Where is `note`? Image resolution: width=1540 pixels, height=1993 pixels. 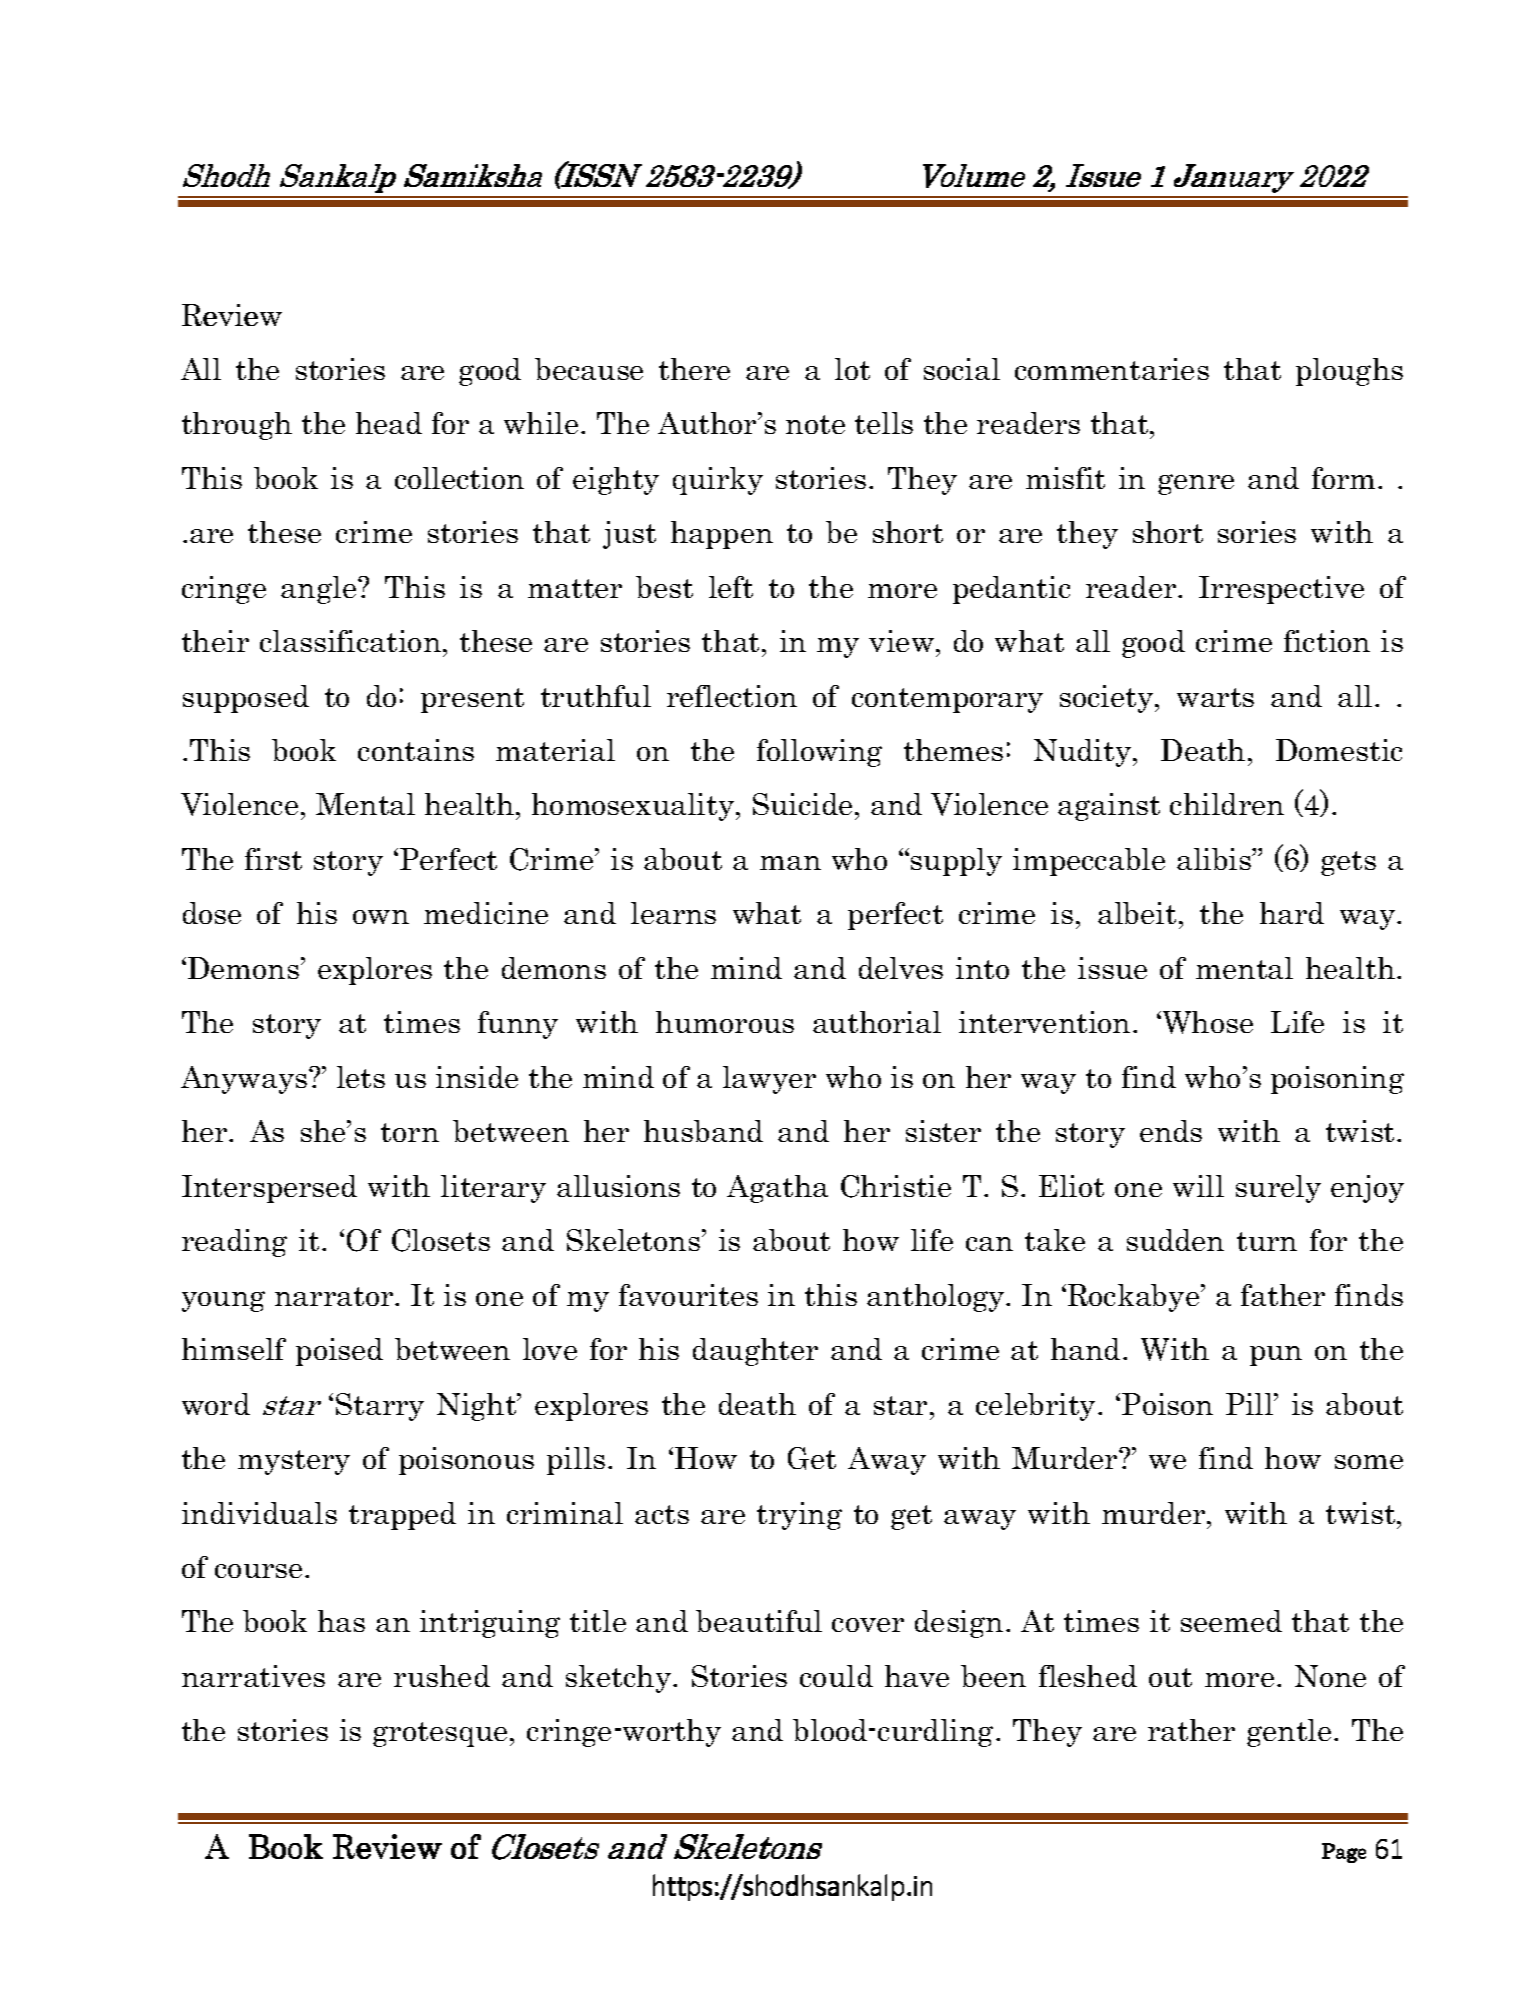
note is located at coordinates (815, 424).
